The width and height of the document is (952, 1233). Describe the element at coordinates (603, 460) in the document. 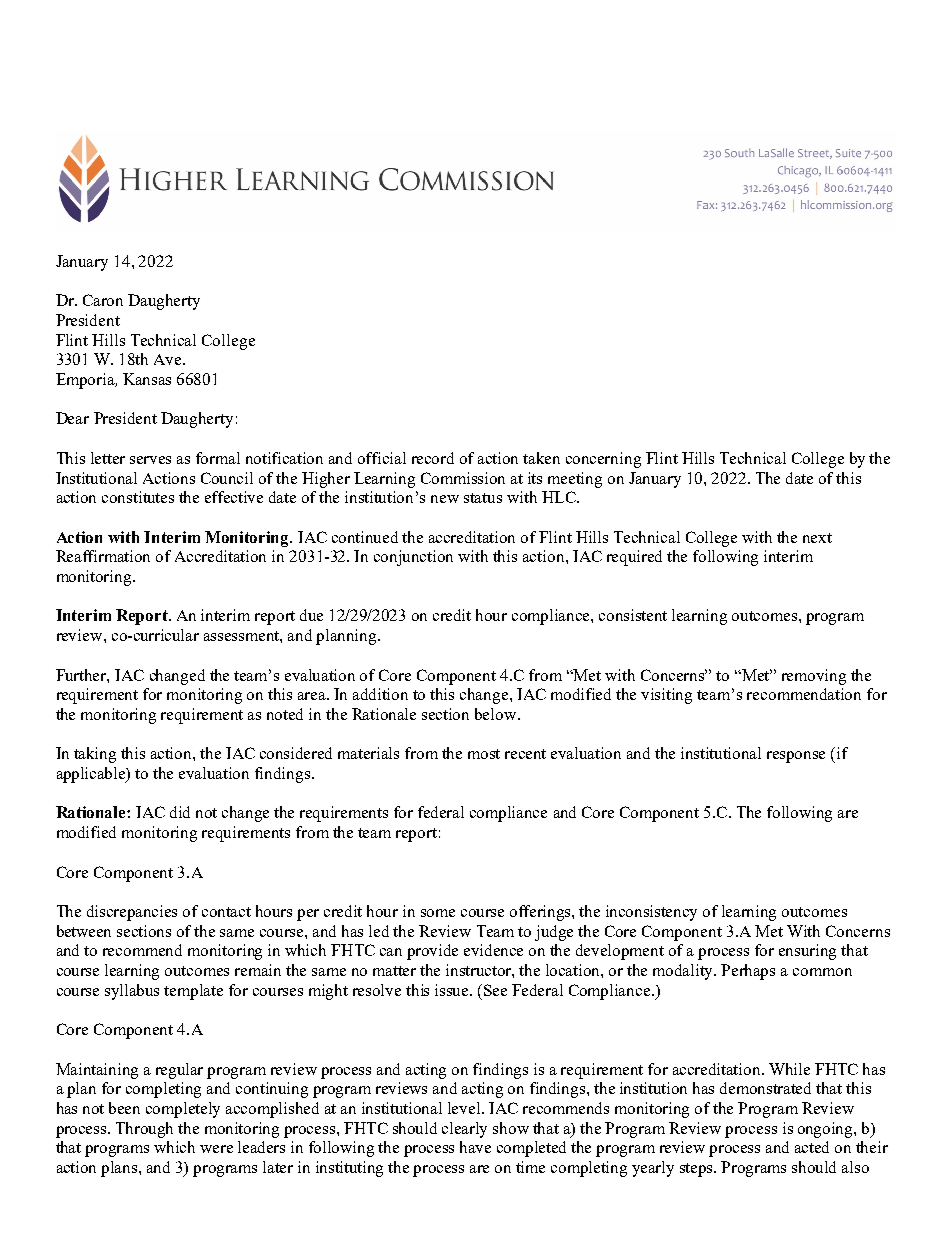

I see `concerning` at that location.
